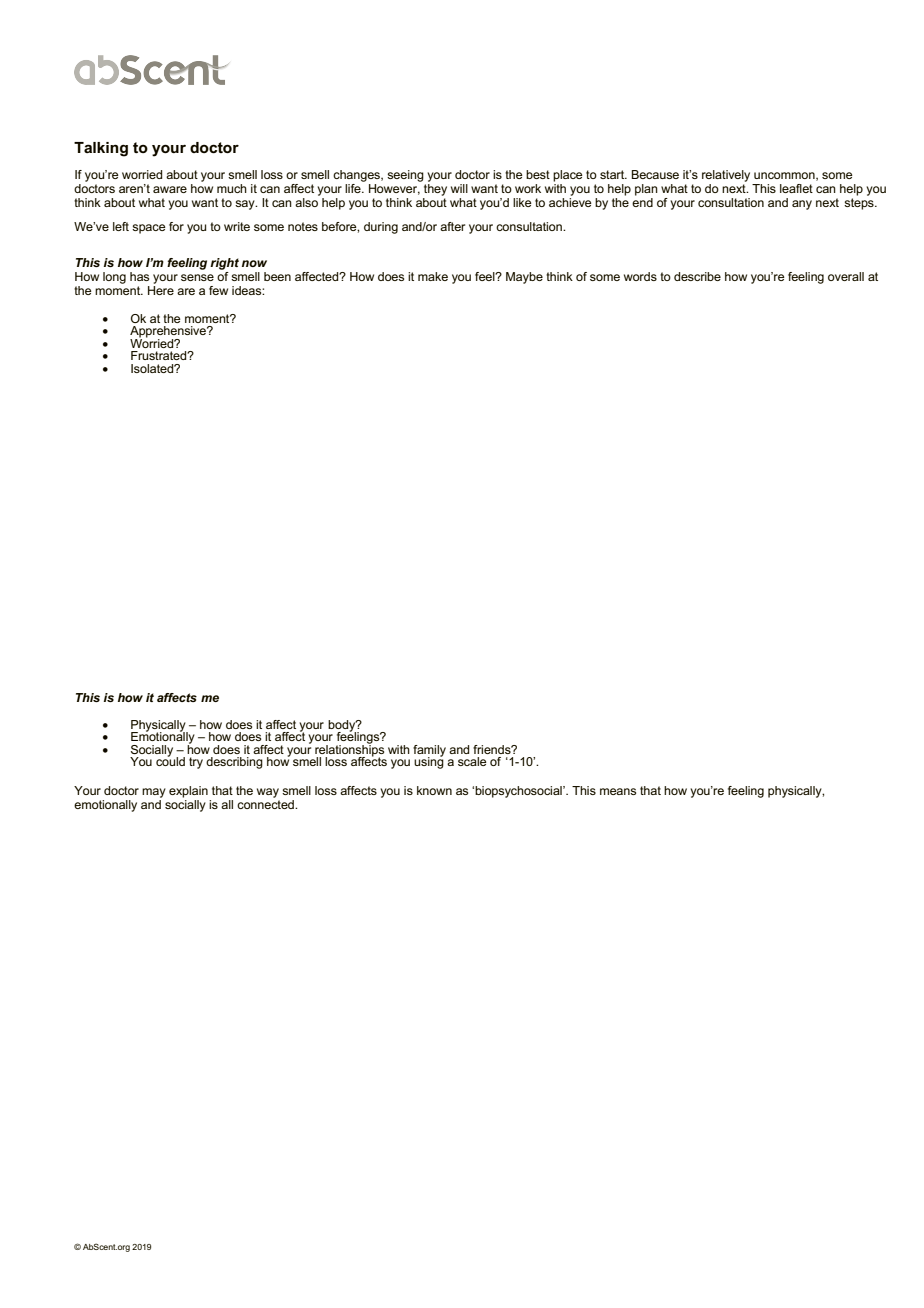  Describe the element at coordinates (170, 760) in the screenshot. I see `could` at that location.
